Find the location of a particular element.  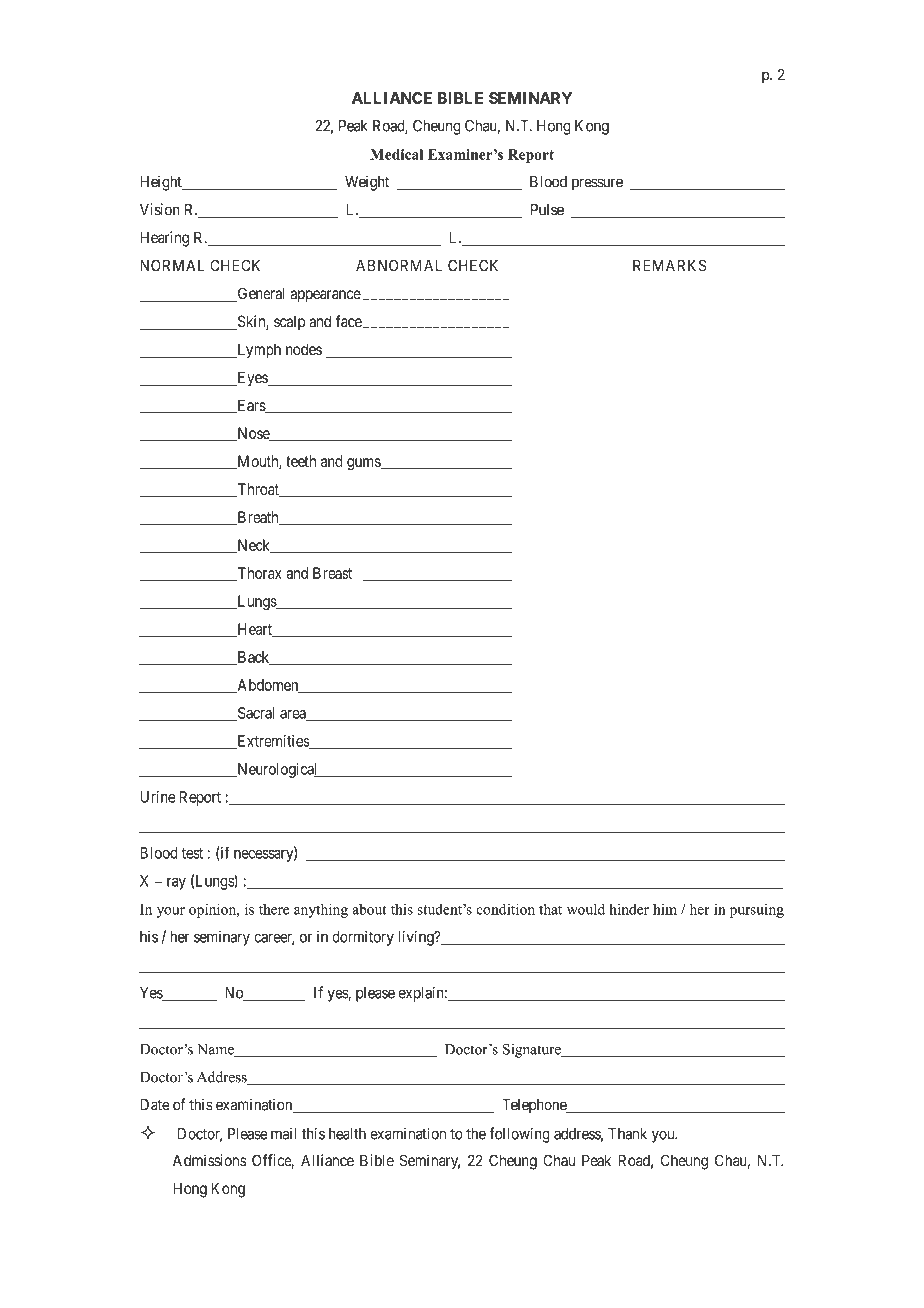

pressure is located at coordinates (597, 184).
